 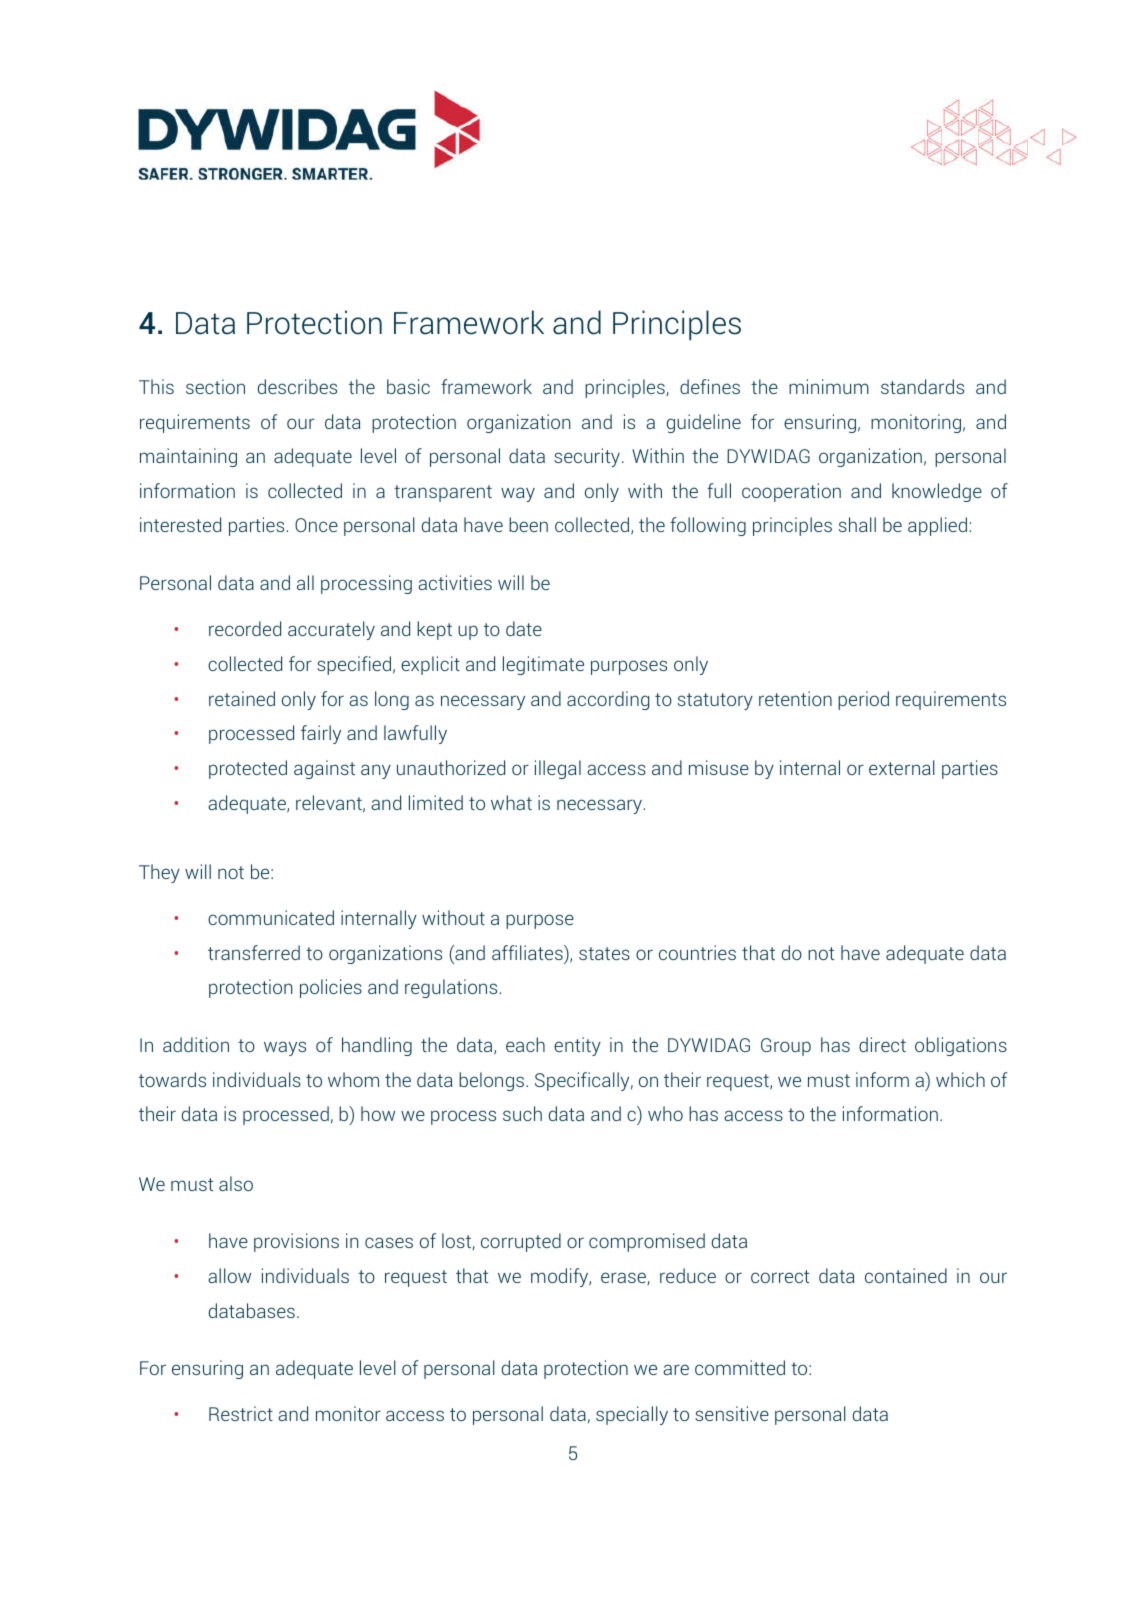 I want to click on section, so click(x=215, y=386).
